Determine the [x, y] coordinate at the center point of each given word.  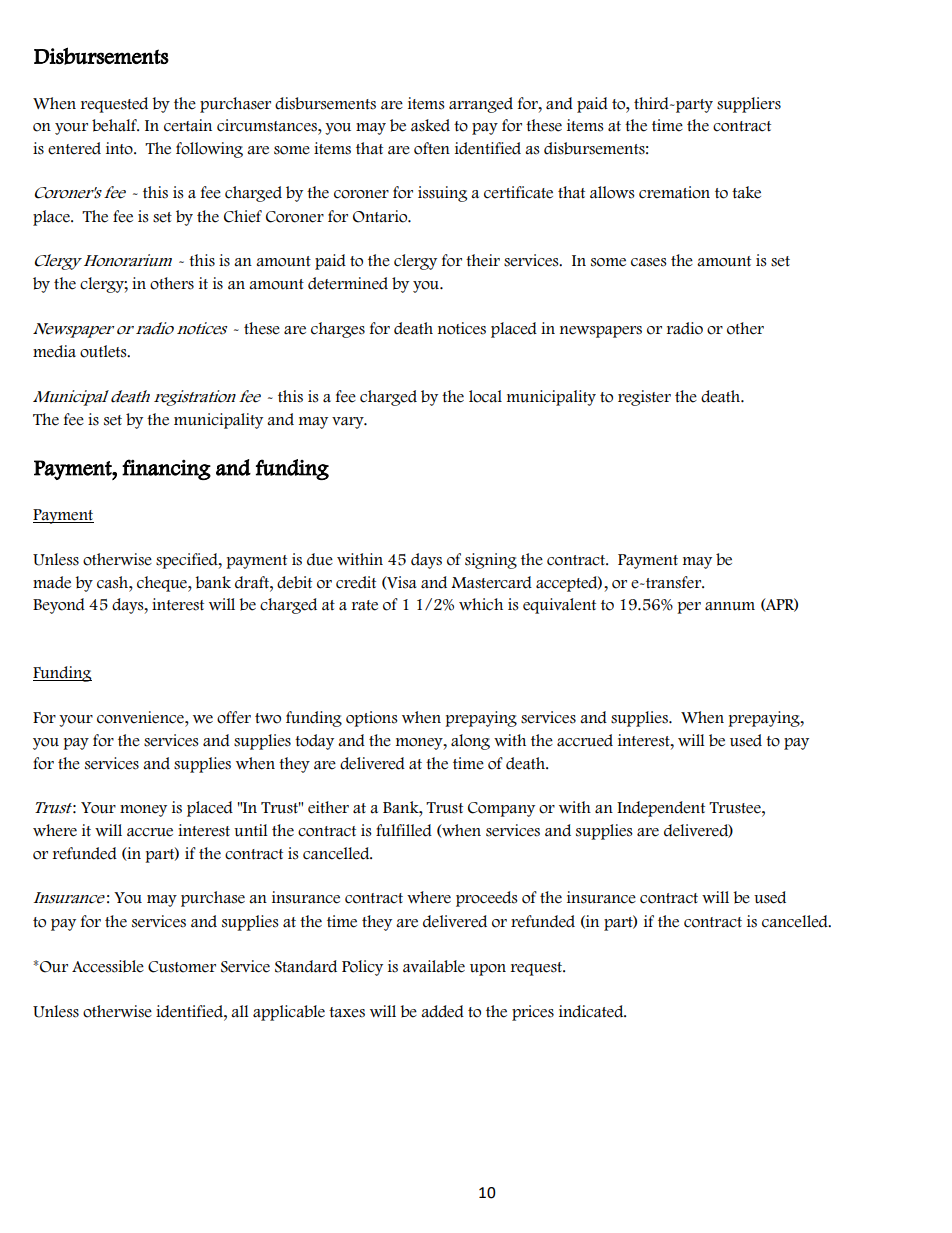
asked [430, 125]
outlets [104, 351]
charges [338, 330]
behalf [115, 125]
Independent [661, 809]
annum [730, 606]
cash [113, 582]
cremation [674, 192]
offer [234, 717]
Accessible [108, 966]
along [470, 742]
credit [356, 582]
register [644, 398]
